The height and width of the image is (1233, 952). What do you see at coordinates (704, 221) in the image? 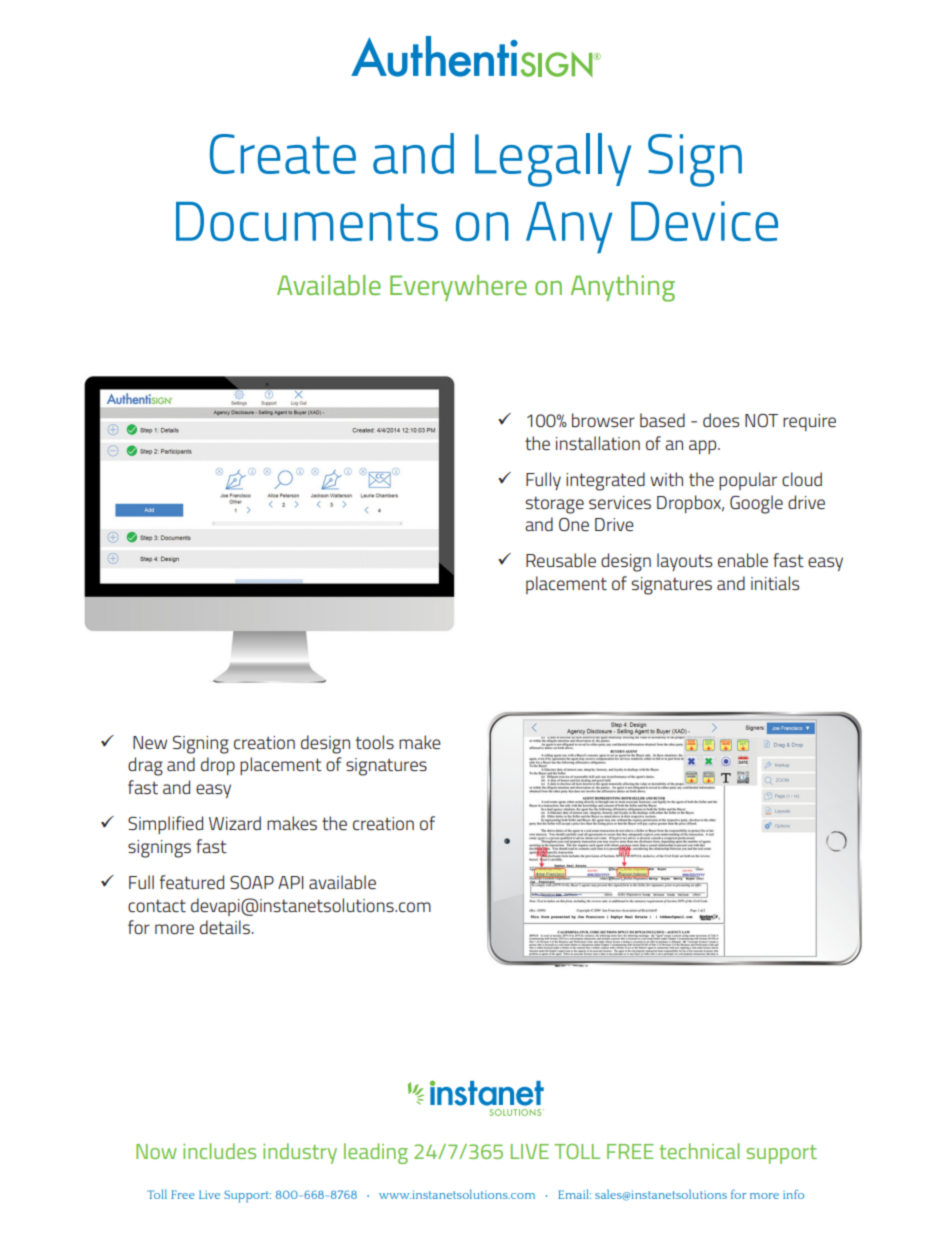
I see `Device` at bounding box center [704, 221].
